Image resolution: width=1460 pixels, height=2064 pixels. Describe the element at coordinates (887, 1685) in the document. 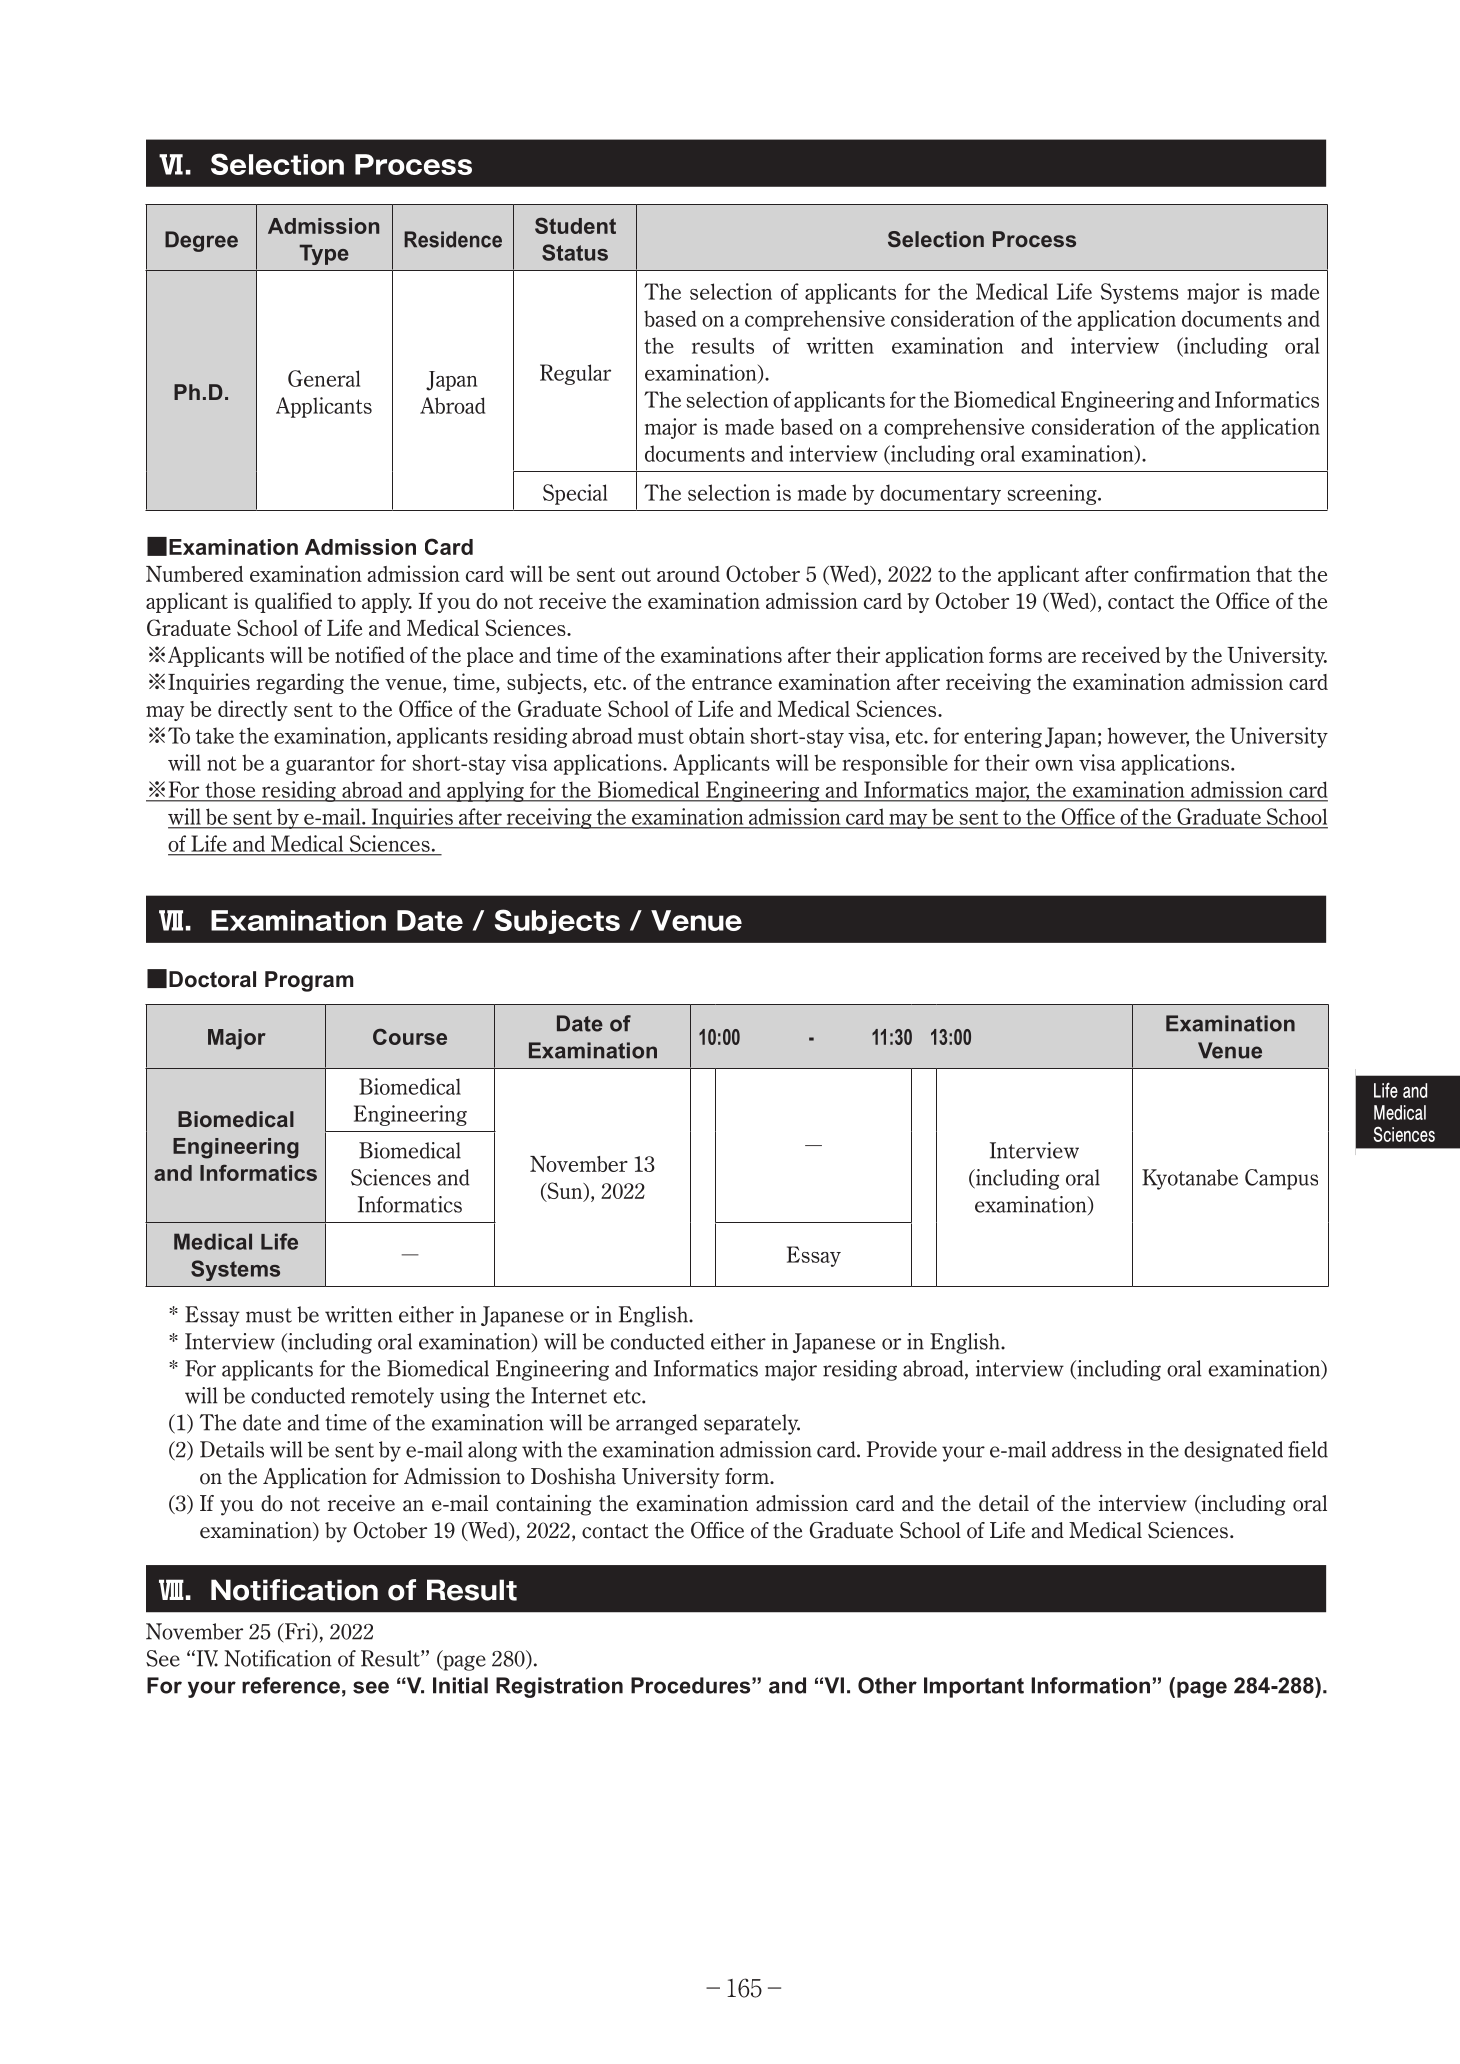

I see `Other` at that location.
